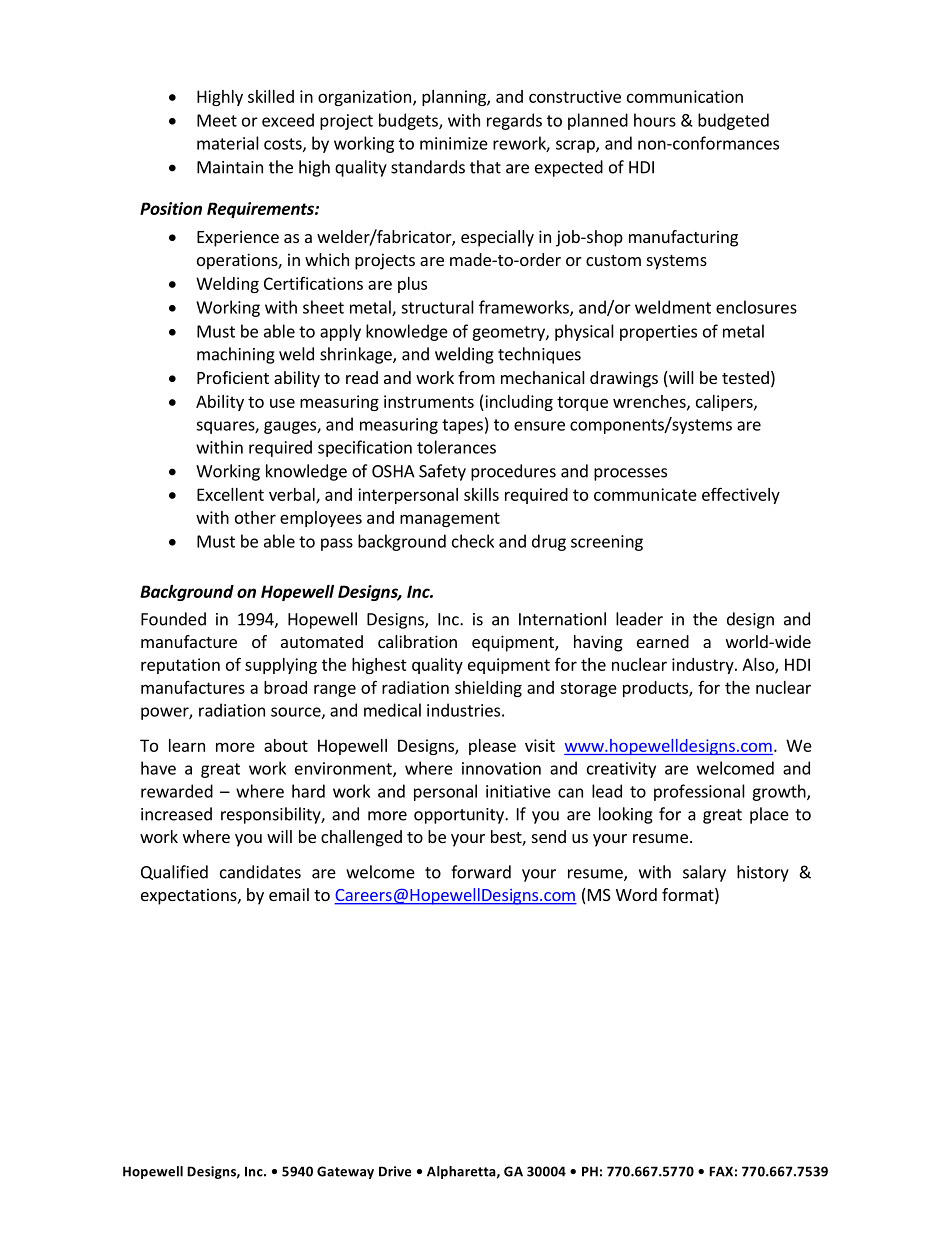 The width and height of the document is (952, 1233). What do you see at coordinates (725, 403) in the document?
I see `calipers` at bounding box center [725, 403].
